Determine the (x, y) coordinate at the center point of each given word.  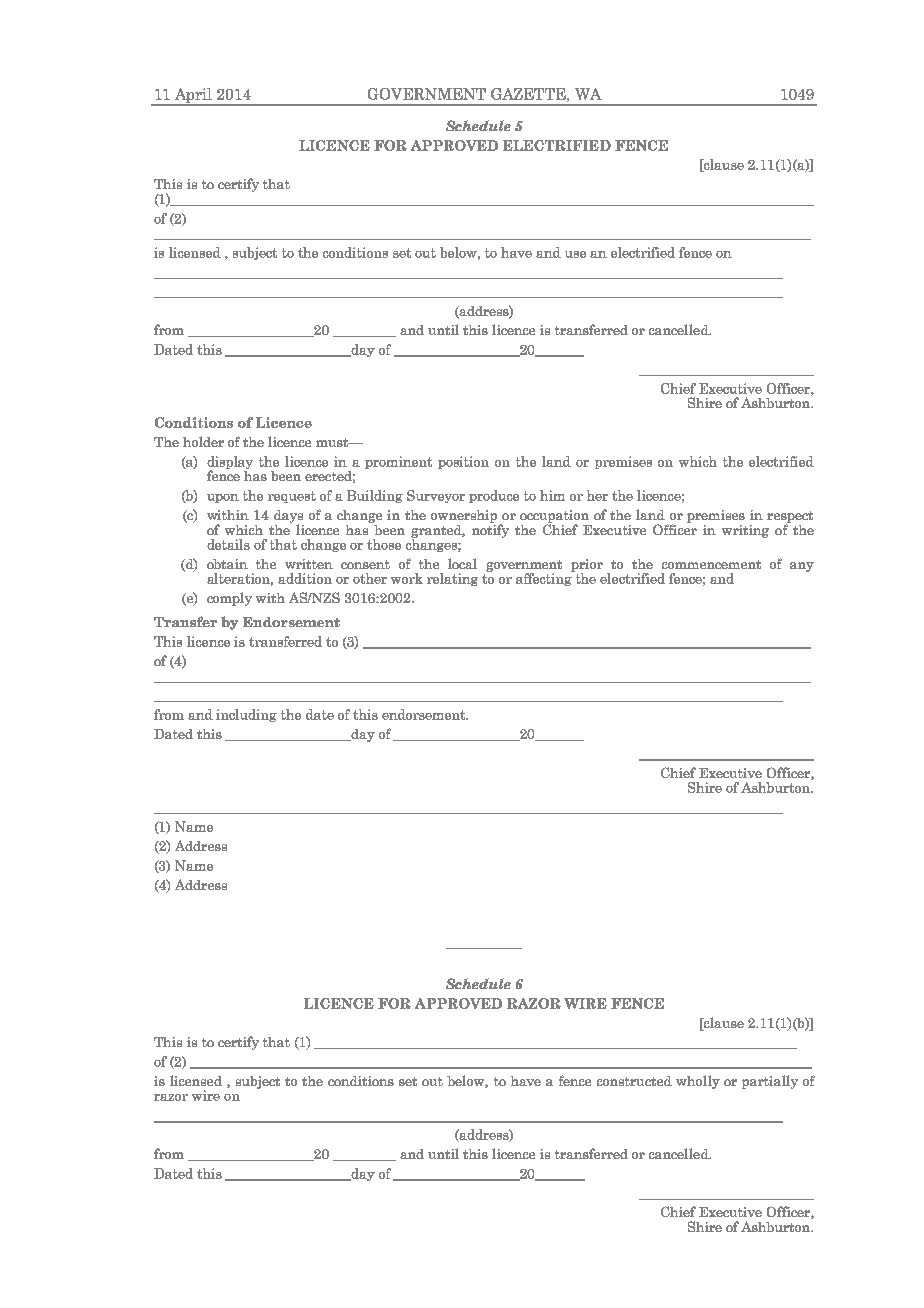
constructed (634, 1081)
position (463, 462)
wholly (698, 1082)
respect (790, 518)
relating (452, 579)
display (230, 464)
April (193, 96)
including (246, 715)
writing (745, 531)
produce (494, 496)
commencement (711, 564)
